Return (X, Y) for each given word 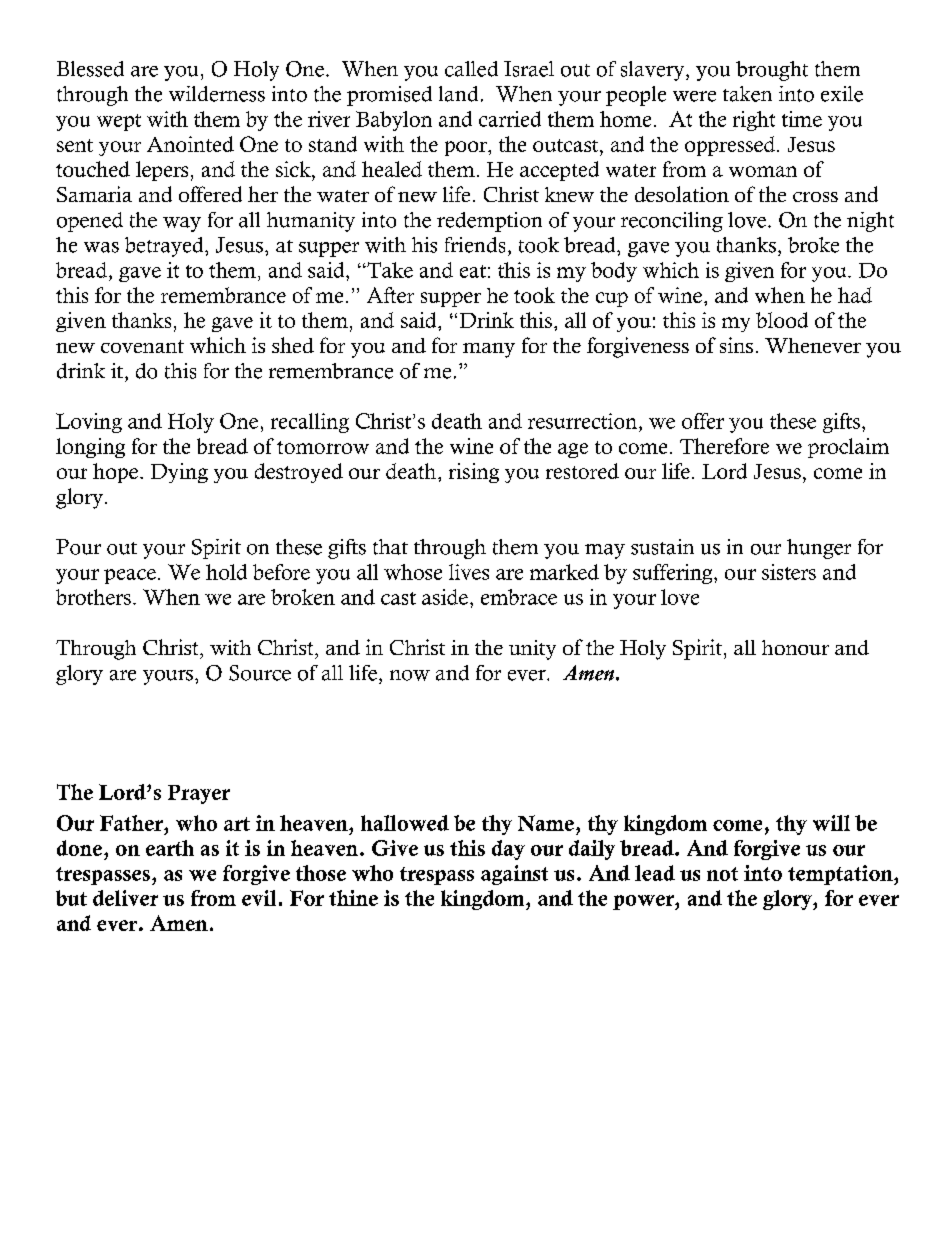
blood (782, 320)
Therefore (724, 446)
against (514, 875)
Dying (179, 473)
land (458, 94)
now (410, 675)
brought (772, 71)
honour (795, 647)
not (722, 874)
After (390, 295)
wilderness (217, 94)
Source (260, 673)
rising (474, 473)
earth (170, 848)
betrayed (165, 247)
